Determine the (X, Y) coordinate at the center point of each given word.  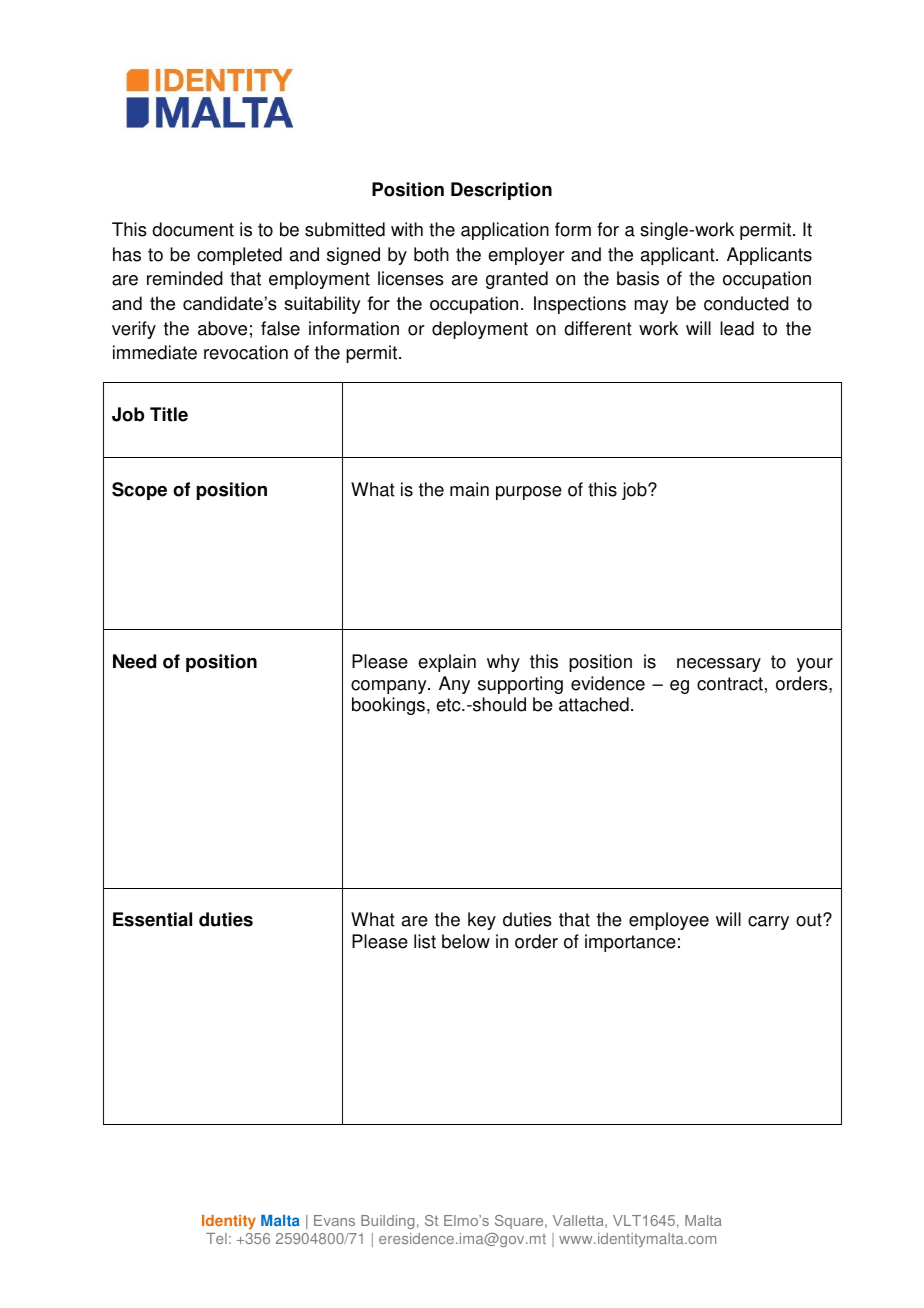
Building (387, 1222)
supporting (520, 685)
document (193, 229)
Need (134, 661)
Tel (216, 1238)
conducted (746, 303)
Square (520, 1222)
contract (730, 684)
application (505, 231)
